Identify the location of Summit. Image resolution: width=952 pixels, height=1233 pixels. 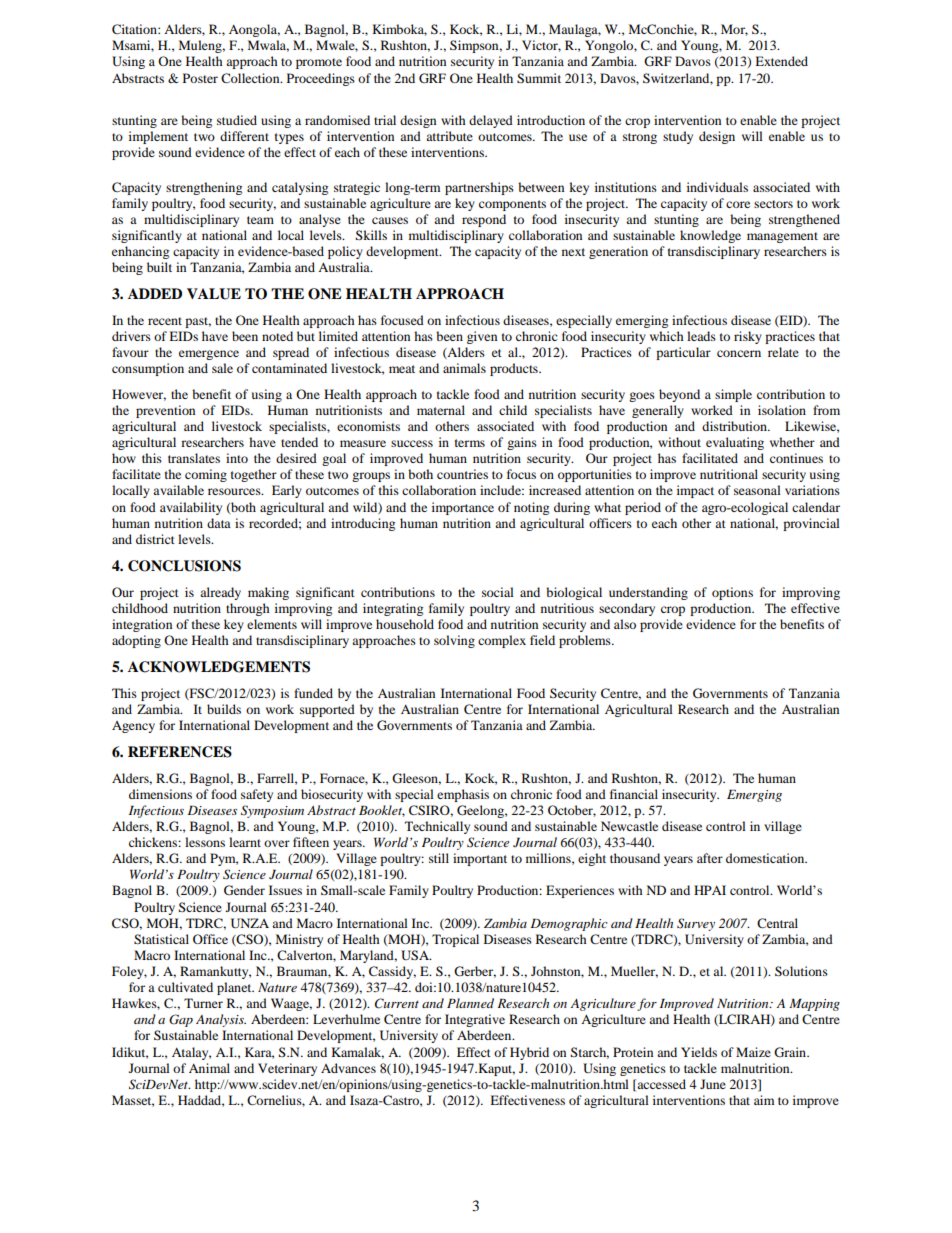
(539, 78).
